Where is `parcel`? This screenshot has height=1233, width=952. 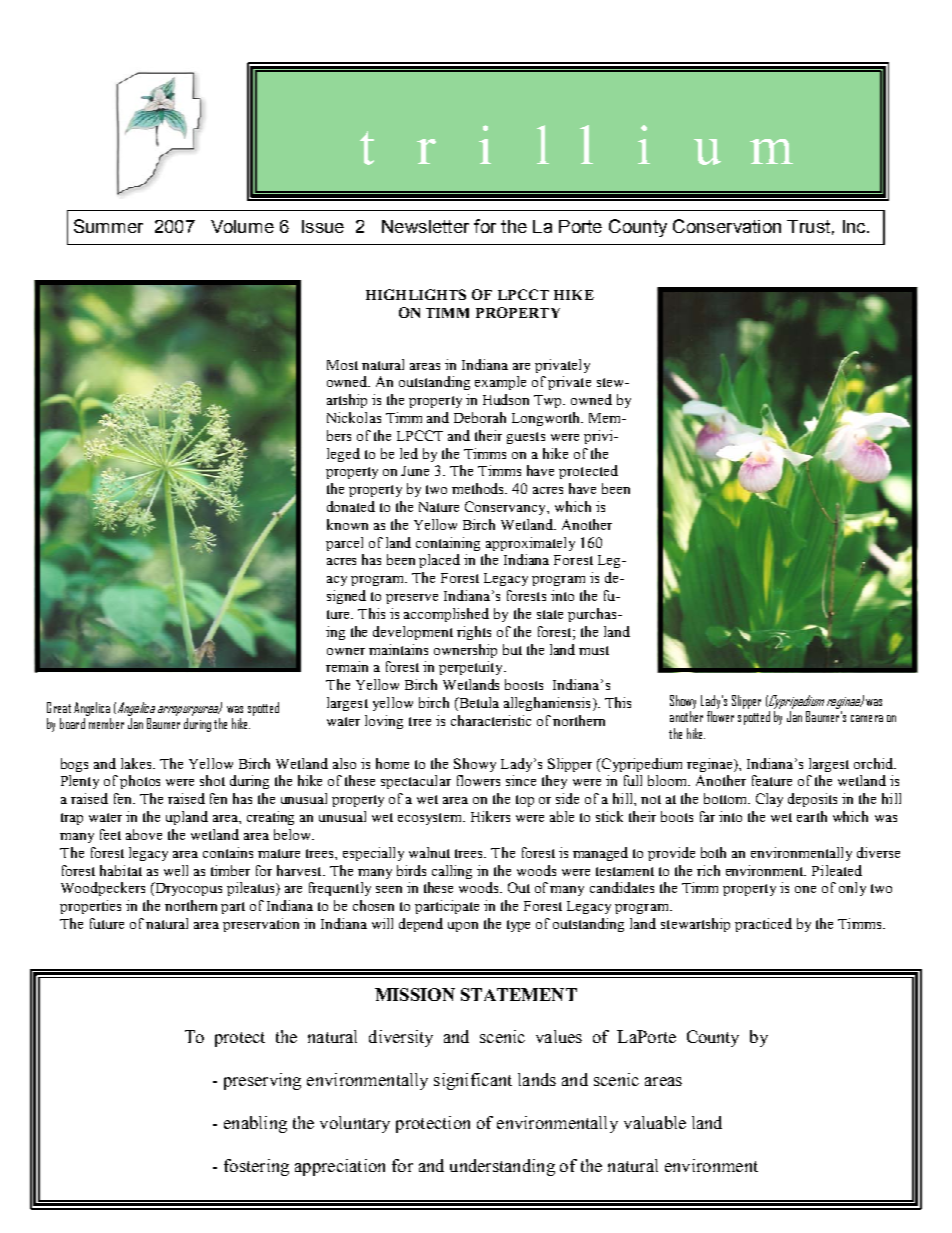 parcel is located at coordinates (344, 544).
